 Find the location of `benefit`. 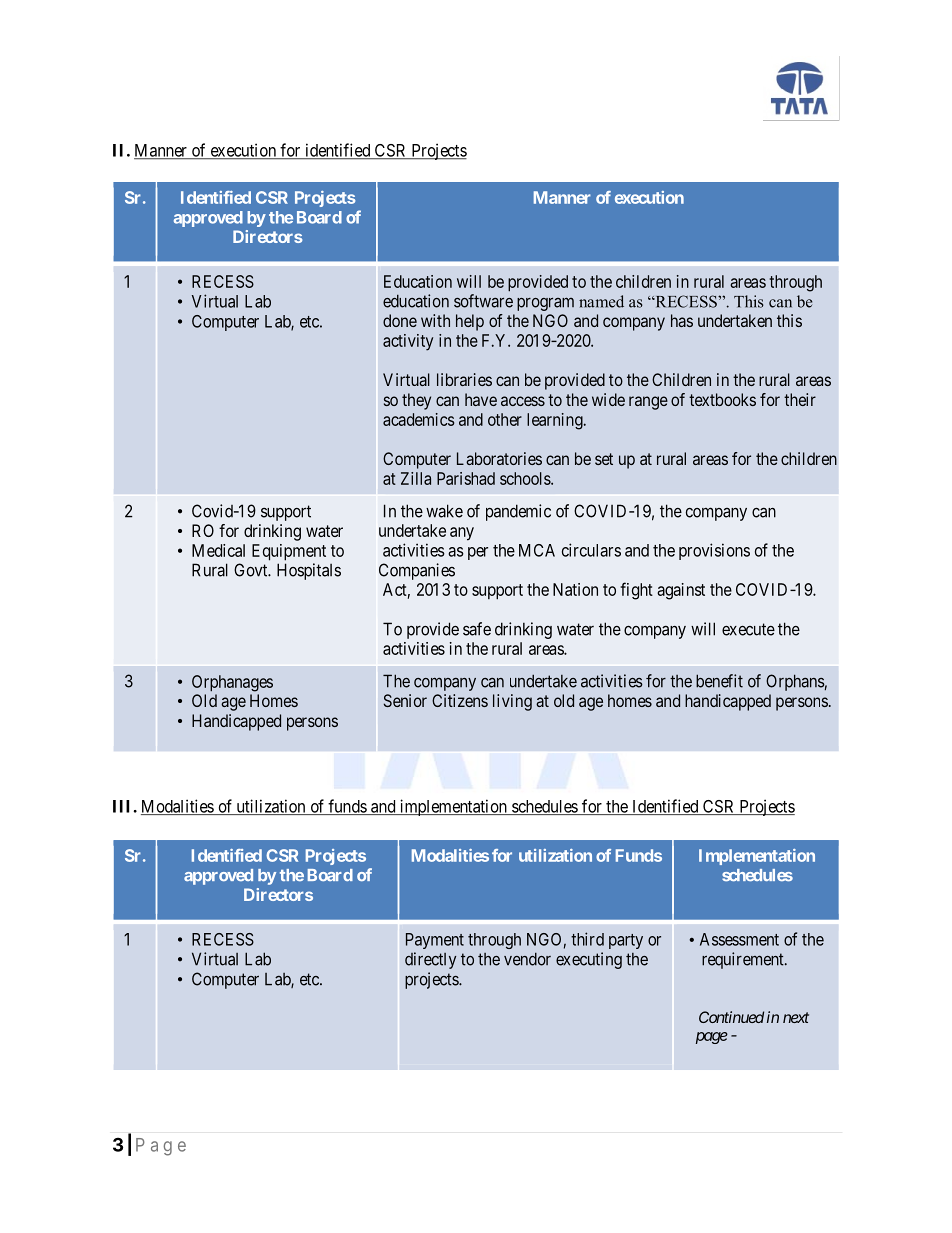

benefit is located at coordinates (719, 681).
